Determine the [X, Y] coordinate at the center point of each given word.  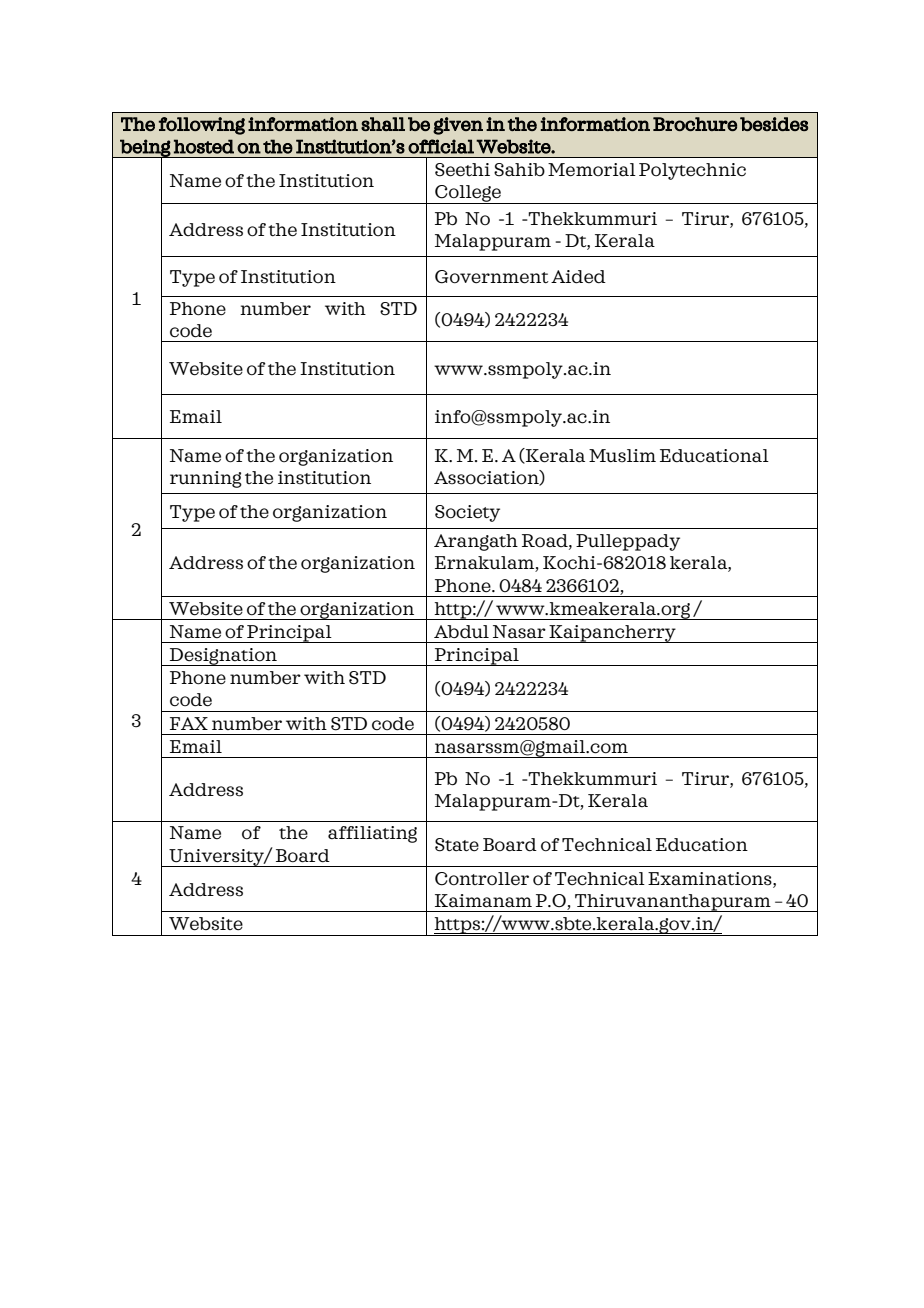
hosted [204, 146]
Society [467, 513]
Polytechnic [692, 171]
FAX [189, 723]
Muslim [622, 456]
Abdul [461, 632]
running [206, 479]
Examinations [711, 879]
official [441, 146]
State [457, 845]
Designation [223, 657]
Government [492, 277]
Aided [578, 277]
